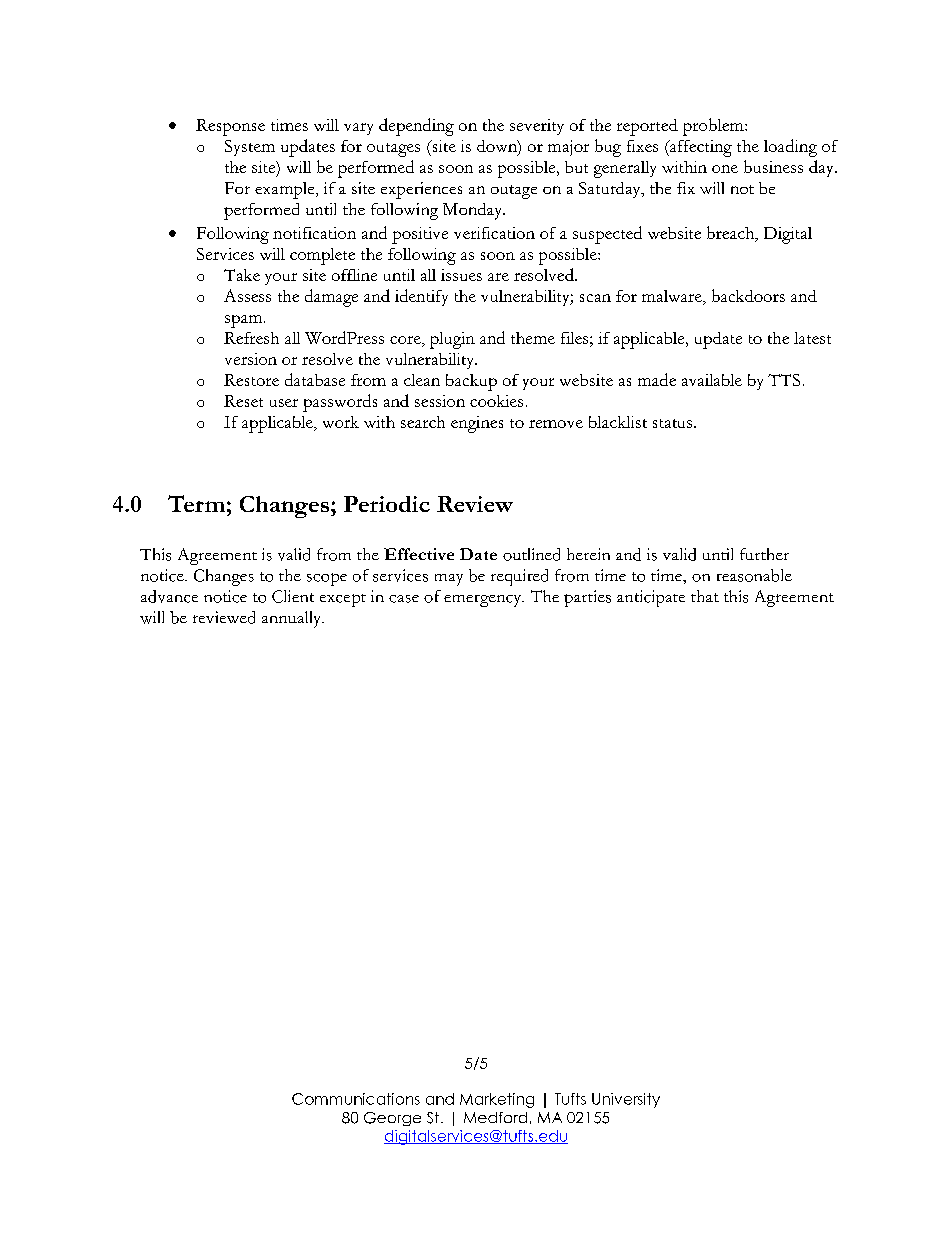 The height and width of the image is (1233, 952). What do you see at coordinates (356, 1099) in the image?
I see `Communications` at bounding box center [356, 1099].
